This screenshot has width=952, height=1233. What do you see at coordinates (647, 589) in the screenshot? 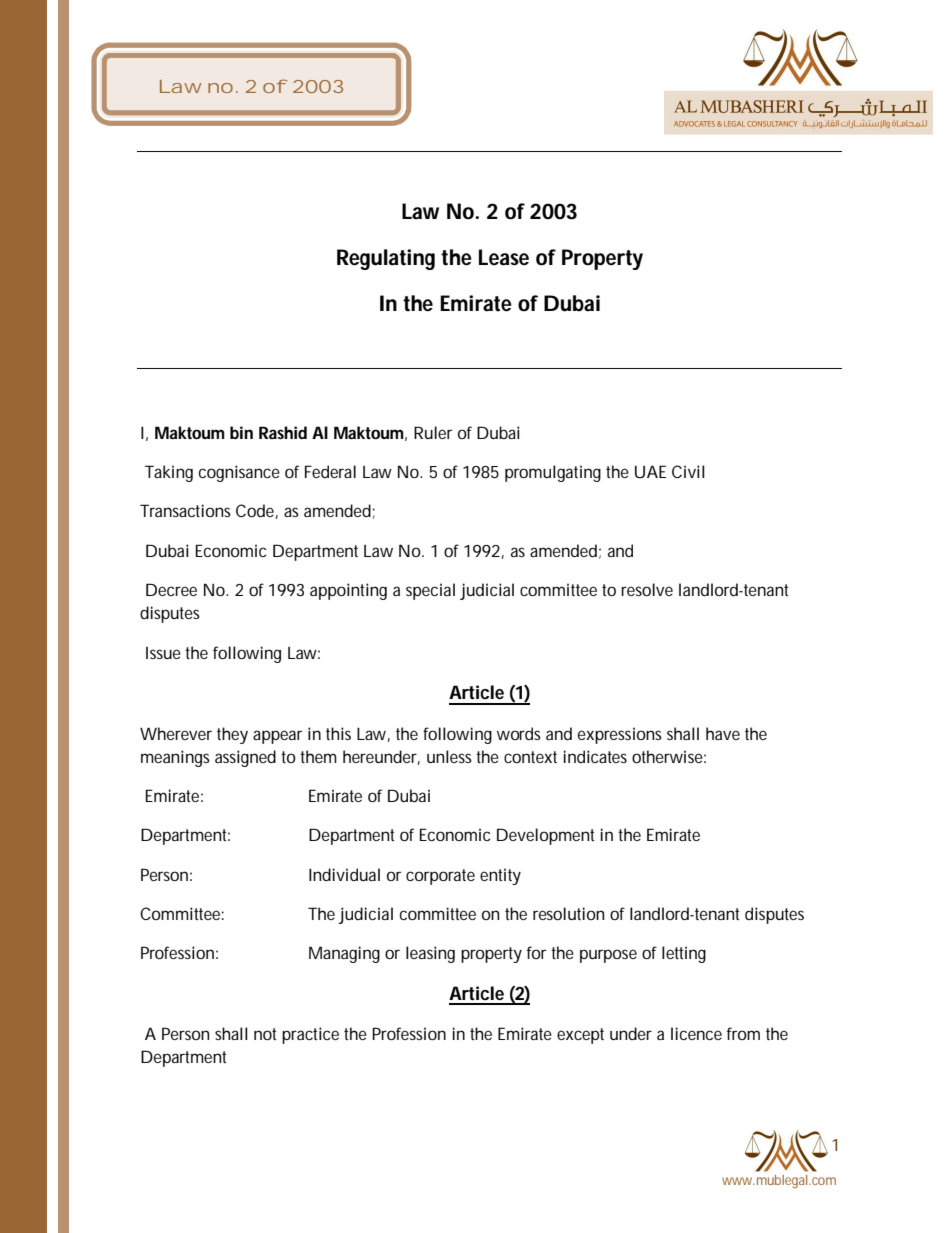
I see `resolve` at bounding box center [647, 589].
